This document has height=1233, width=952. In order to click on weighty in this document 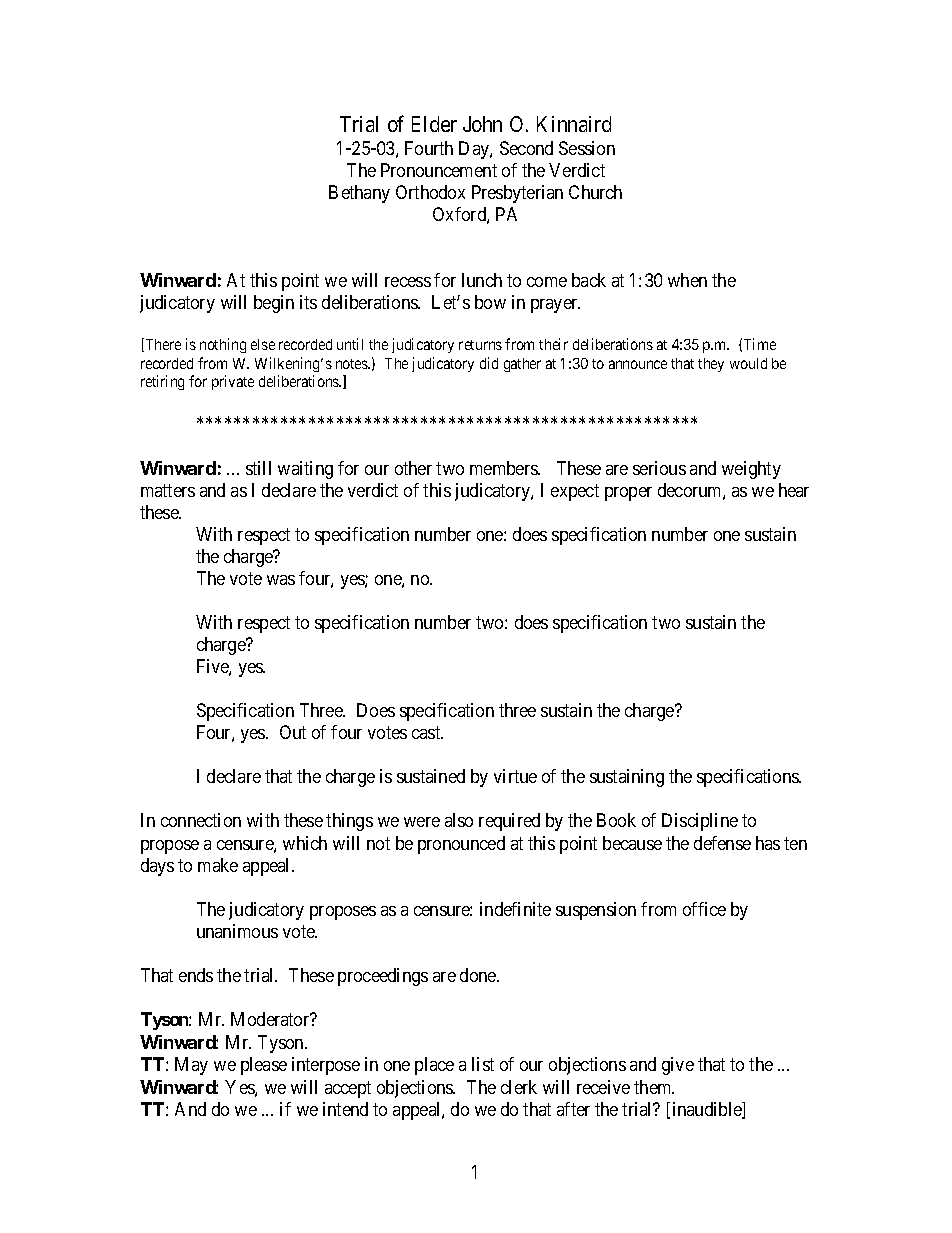, I will do `click(751, 470)`.
